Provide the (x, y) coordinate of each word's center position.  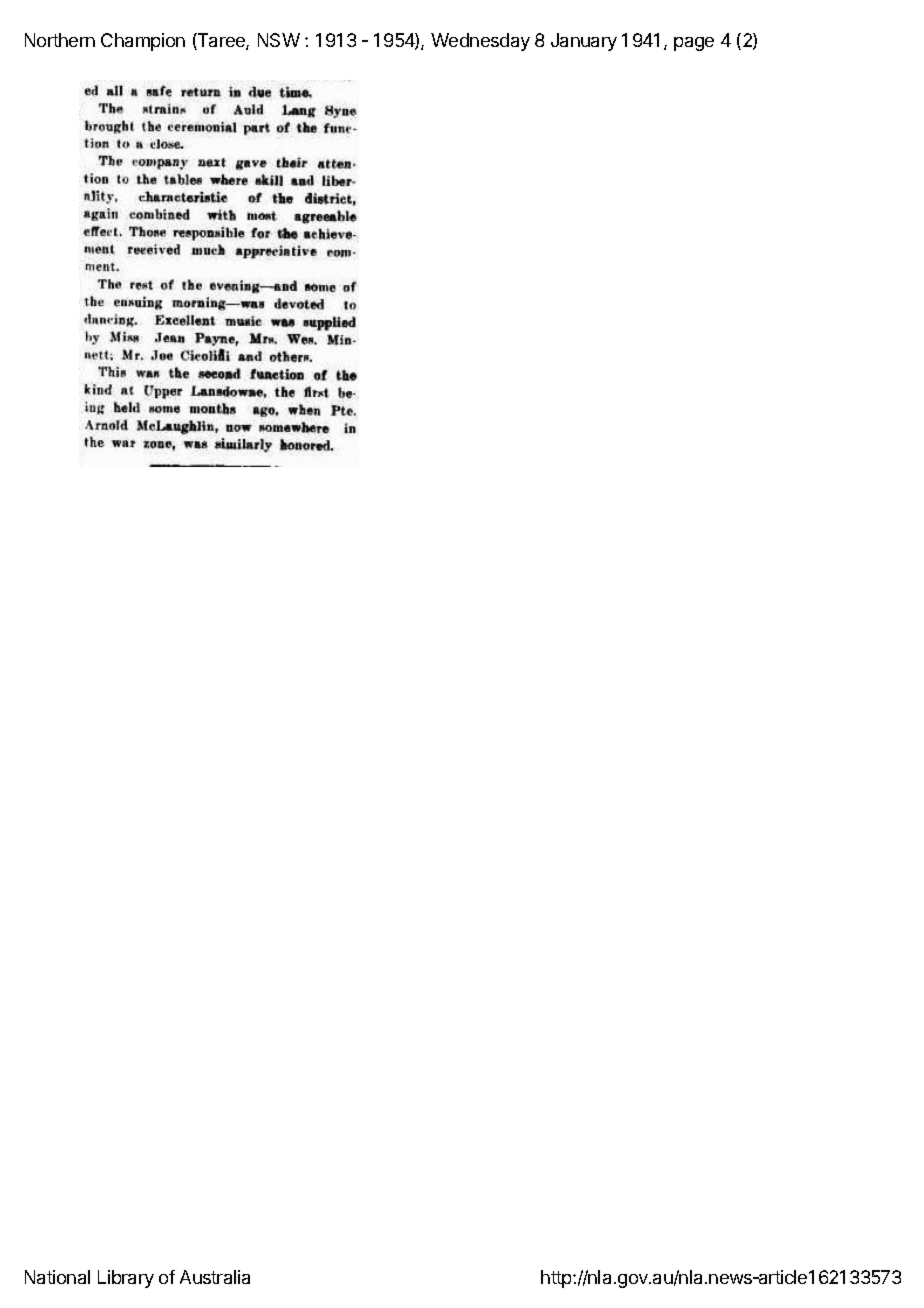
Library (126, 1279)
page (694, 44)
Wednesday (480, 42)
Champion (143, 42)
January (584, 42)
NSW (279, 40)
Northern (60, 40)
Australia (215, 1277)
